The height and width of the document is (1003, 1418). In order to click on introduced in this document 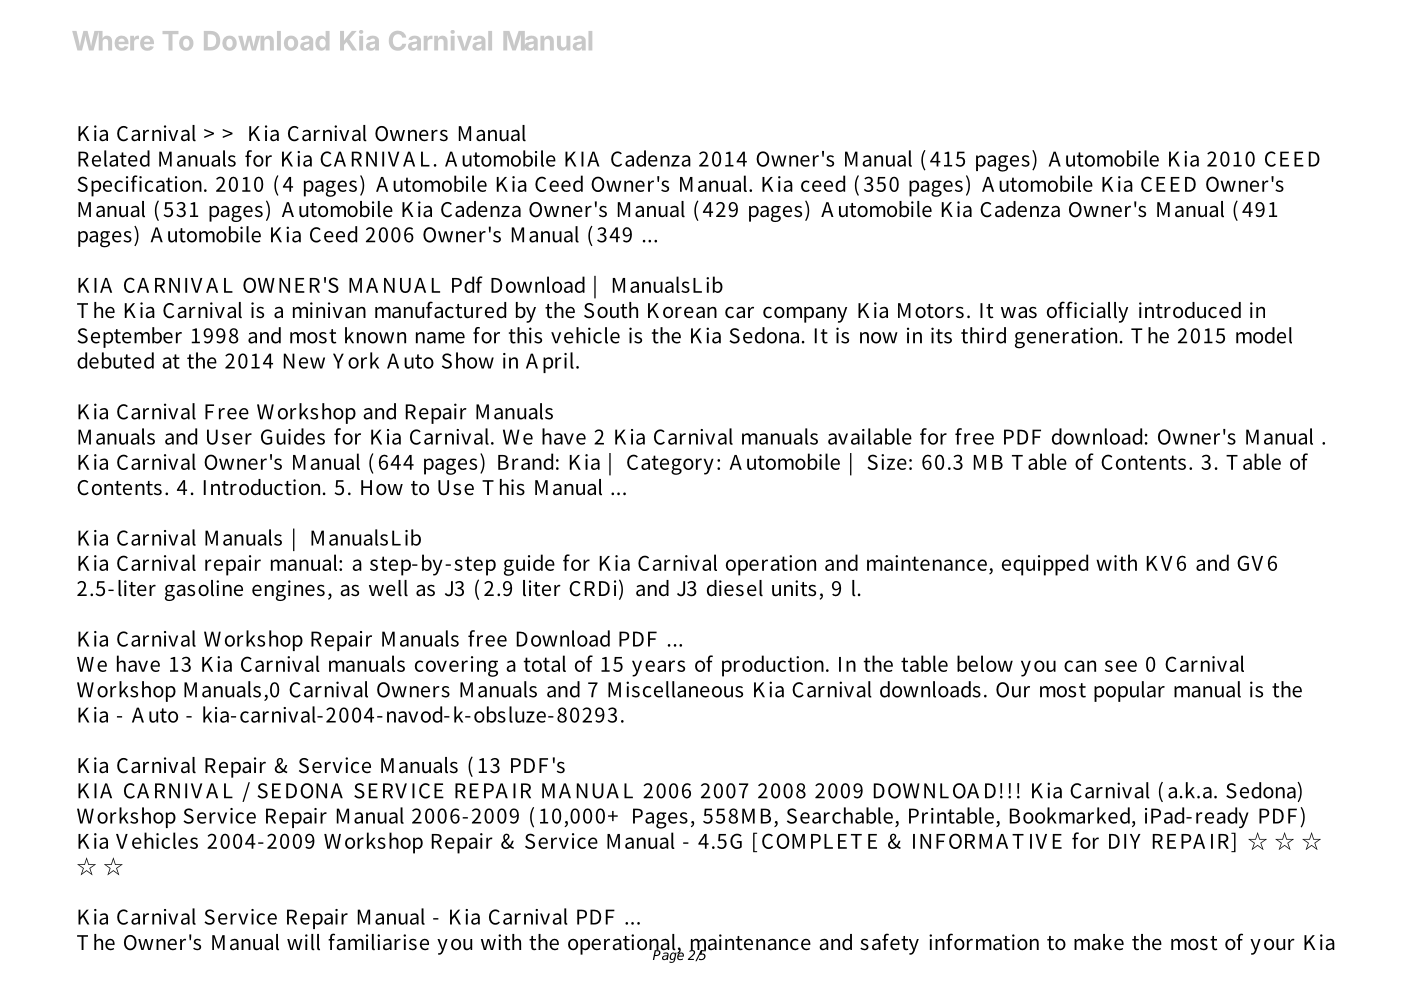, I will do `click(1190, 310)`.
